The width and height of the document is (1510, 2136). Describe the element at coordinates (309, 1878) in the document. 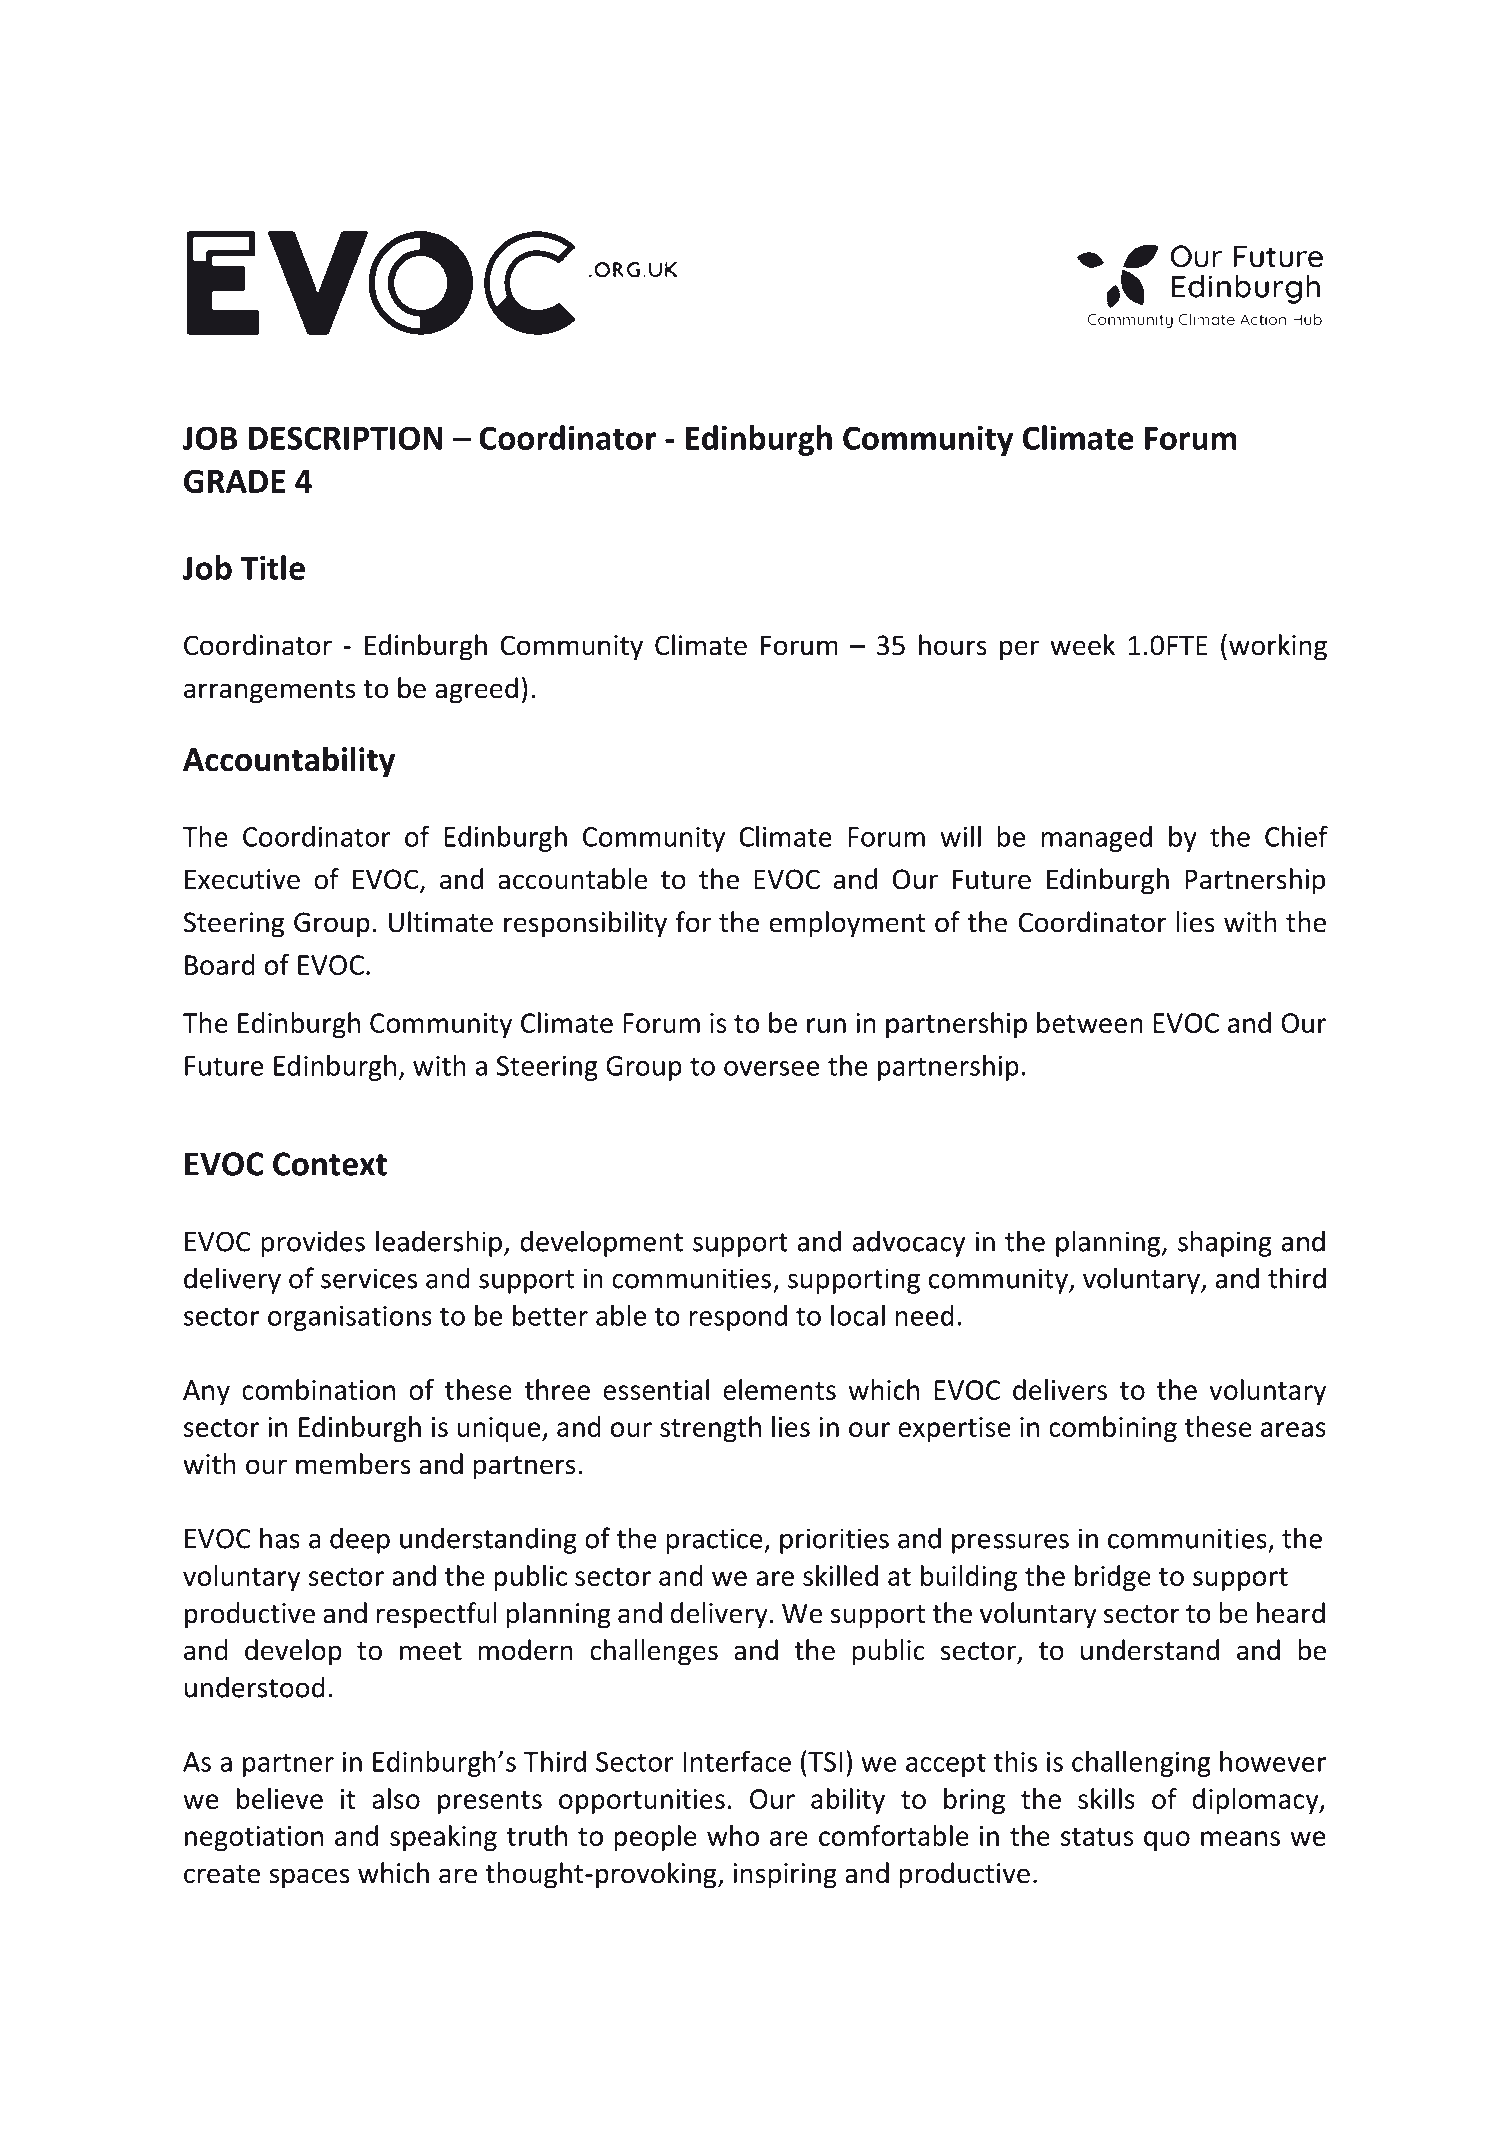

I see `spaces` at that location.
